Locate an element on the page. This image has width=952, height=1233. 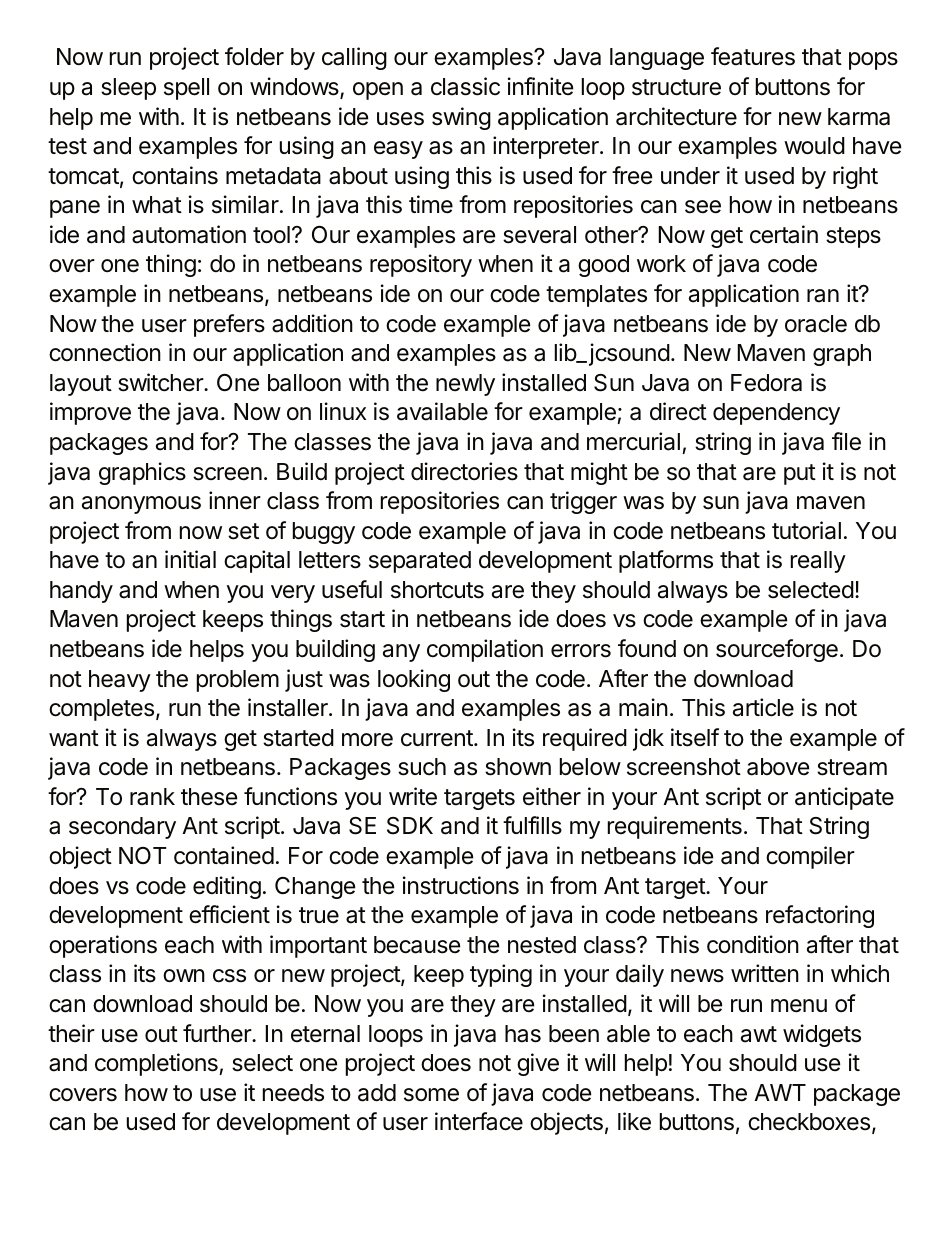
features is located at coordinates (753, 56).
